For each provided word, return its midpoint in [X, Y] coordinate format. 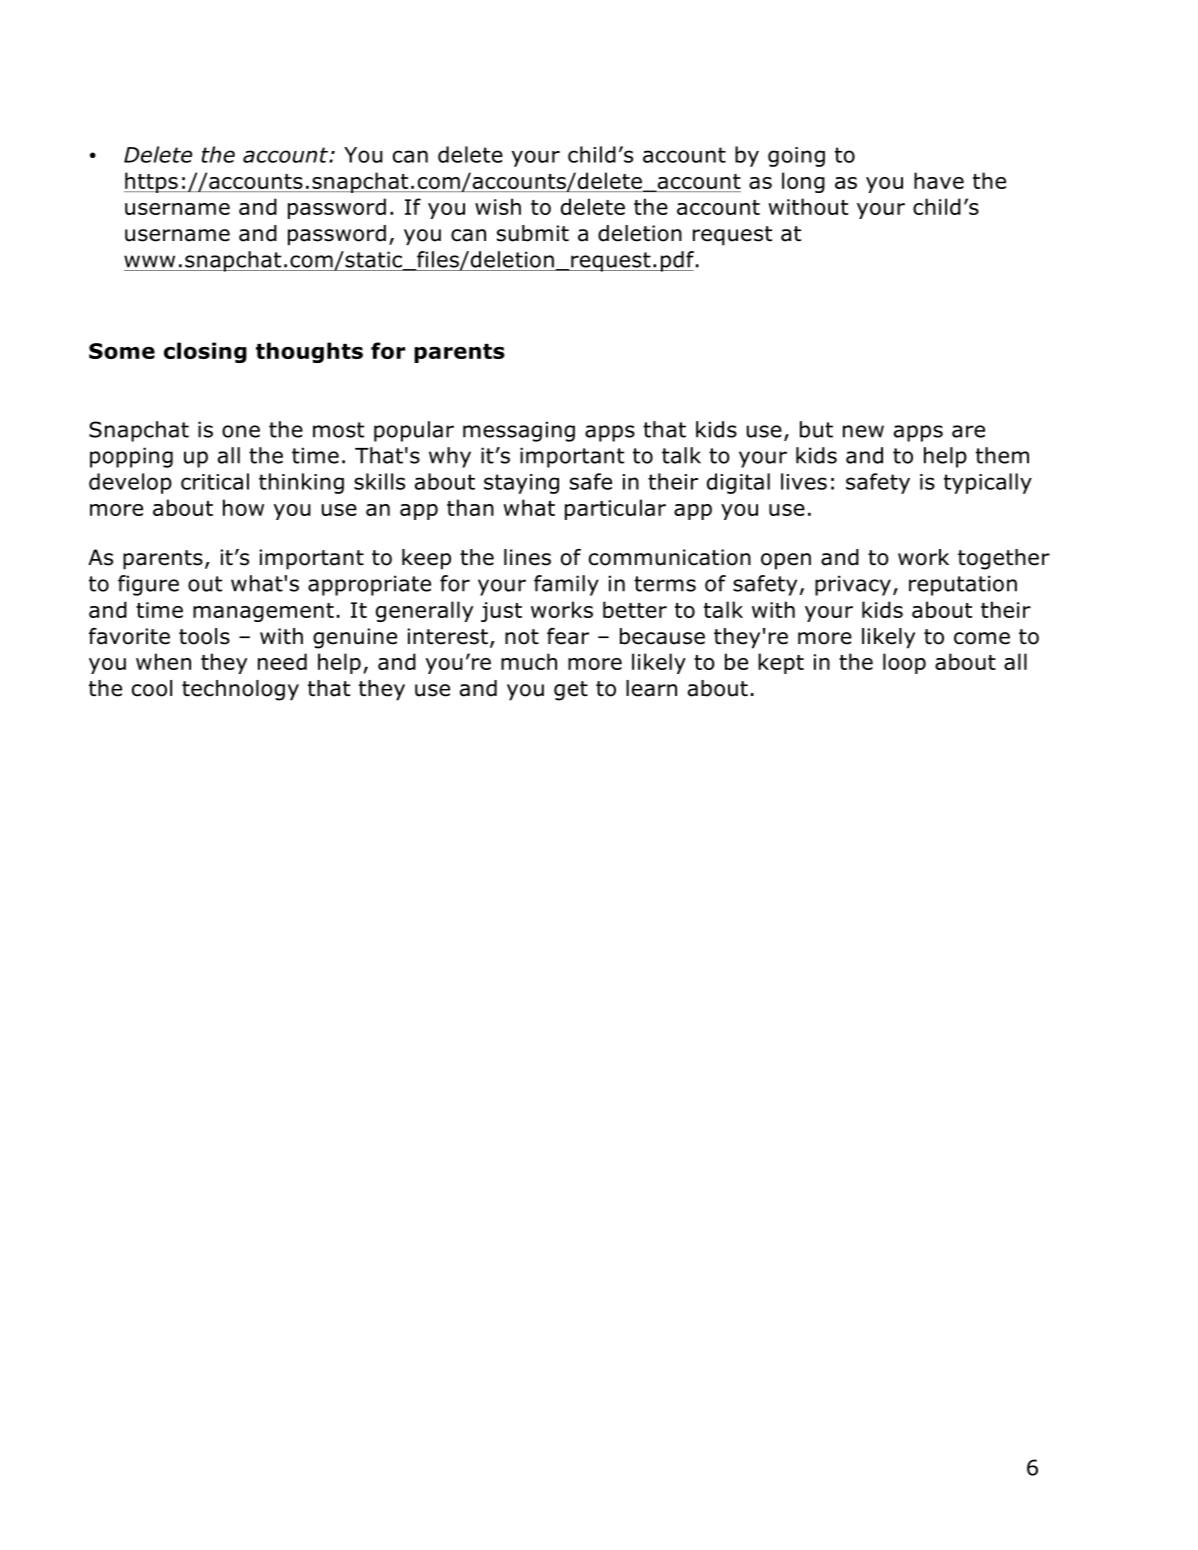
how [243, 507]
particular [615, 509]
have [939, 180]
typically [988, 483]
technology [240, 690]
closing [205, 352]
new [863, 431]
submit [533, 233]
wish [498, 206]
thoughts [309, 352]
